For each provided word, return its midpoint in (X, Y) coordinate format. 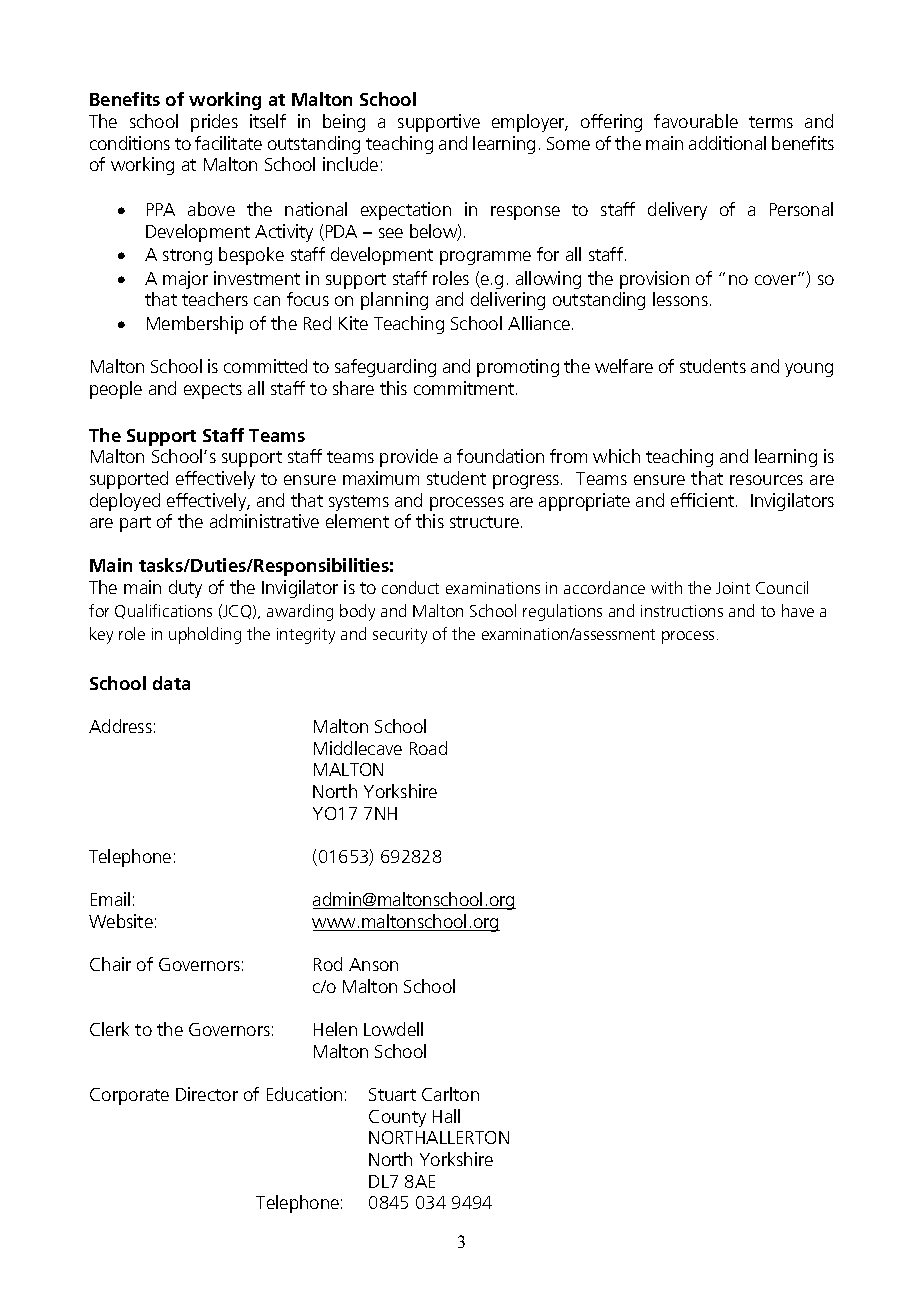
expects (213, 391)
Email (110, 899)
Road (428, 748)
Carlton (450, 1094)
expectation (406, 211)
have (798, 610)
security (400, 636)
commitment (465, 388)
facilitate (228, 143)
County (397, 1118)
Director (207, 1094)
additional (727, 143)
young (809, 370)
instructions (682, 611)
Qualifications (163, 611)
